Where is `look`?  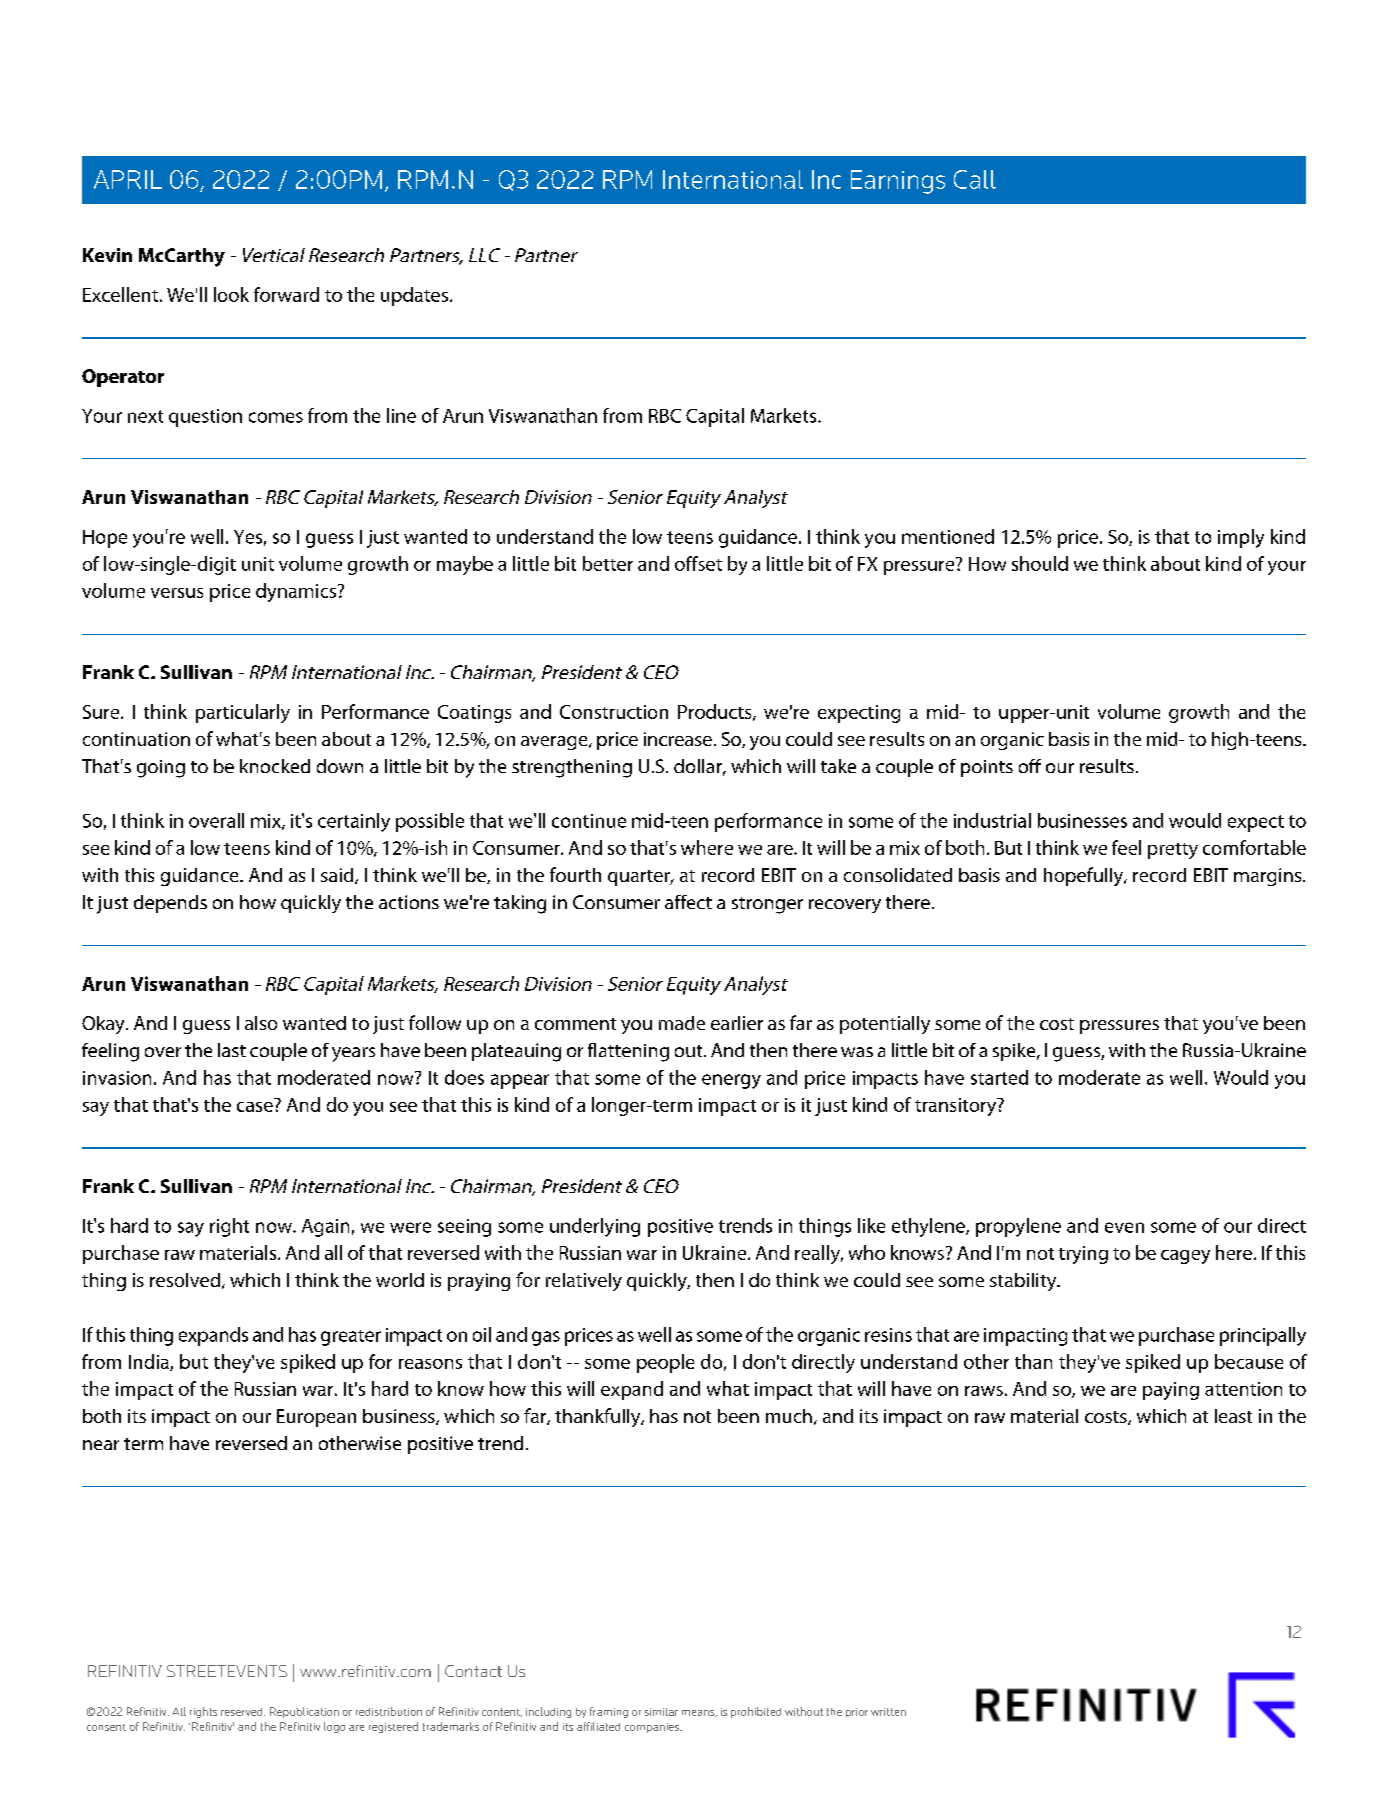
look is located at coordinates (231, 294).
